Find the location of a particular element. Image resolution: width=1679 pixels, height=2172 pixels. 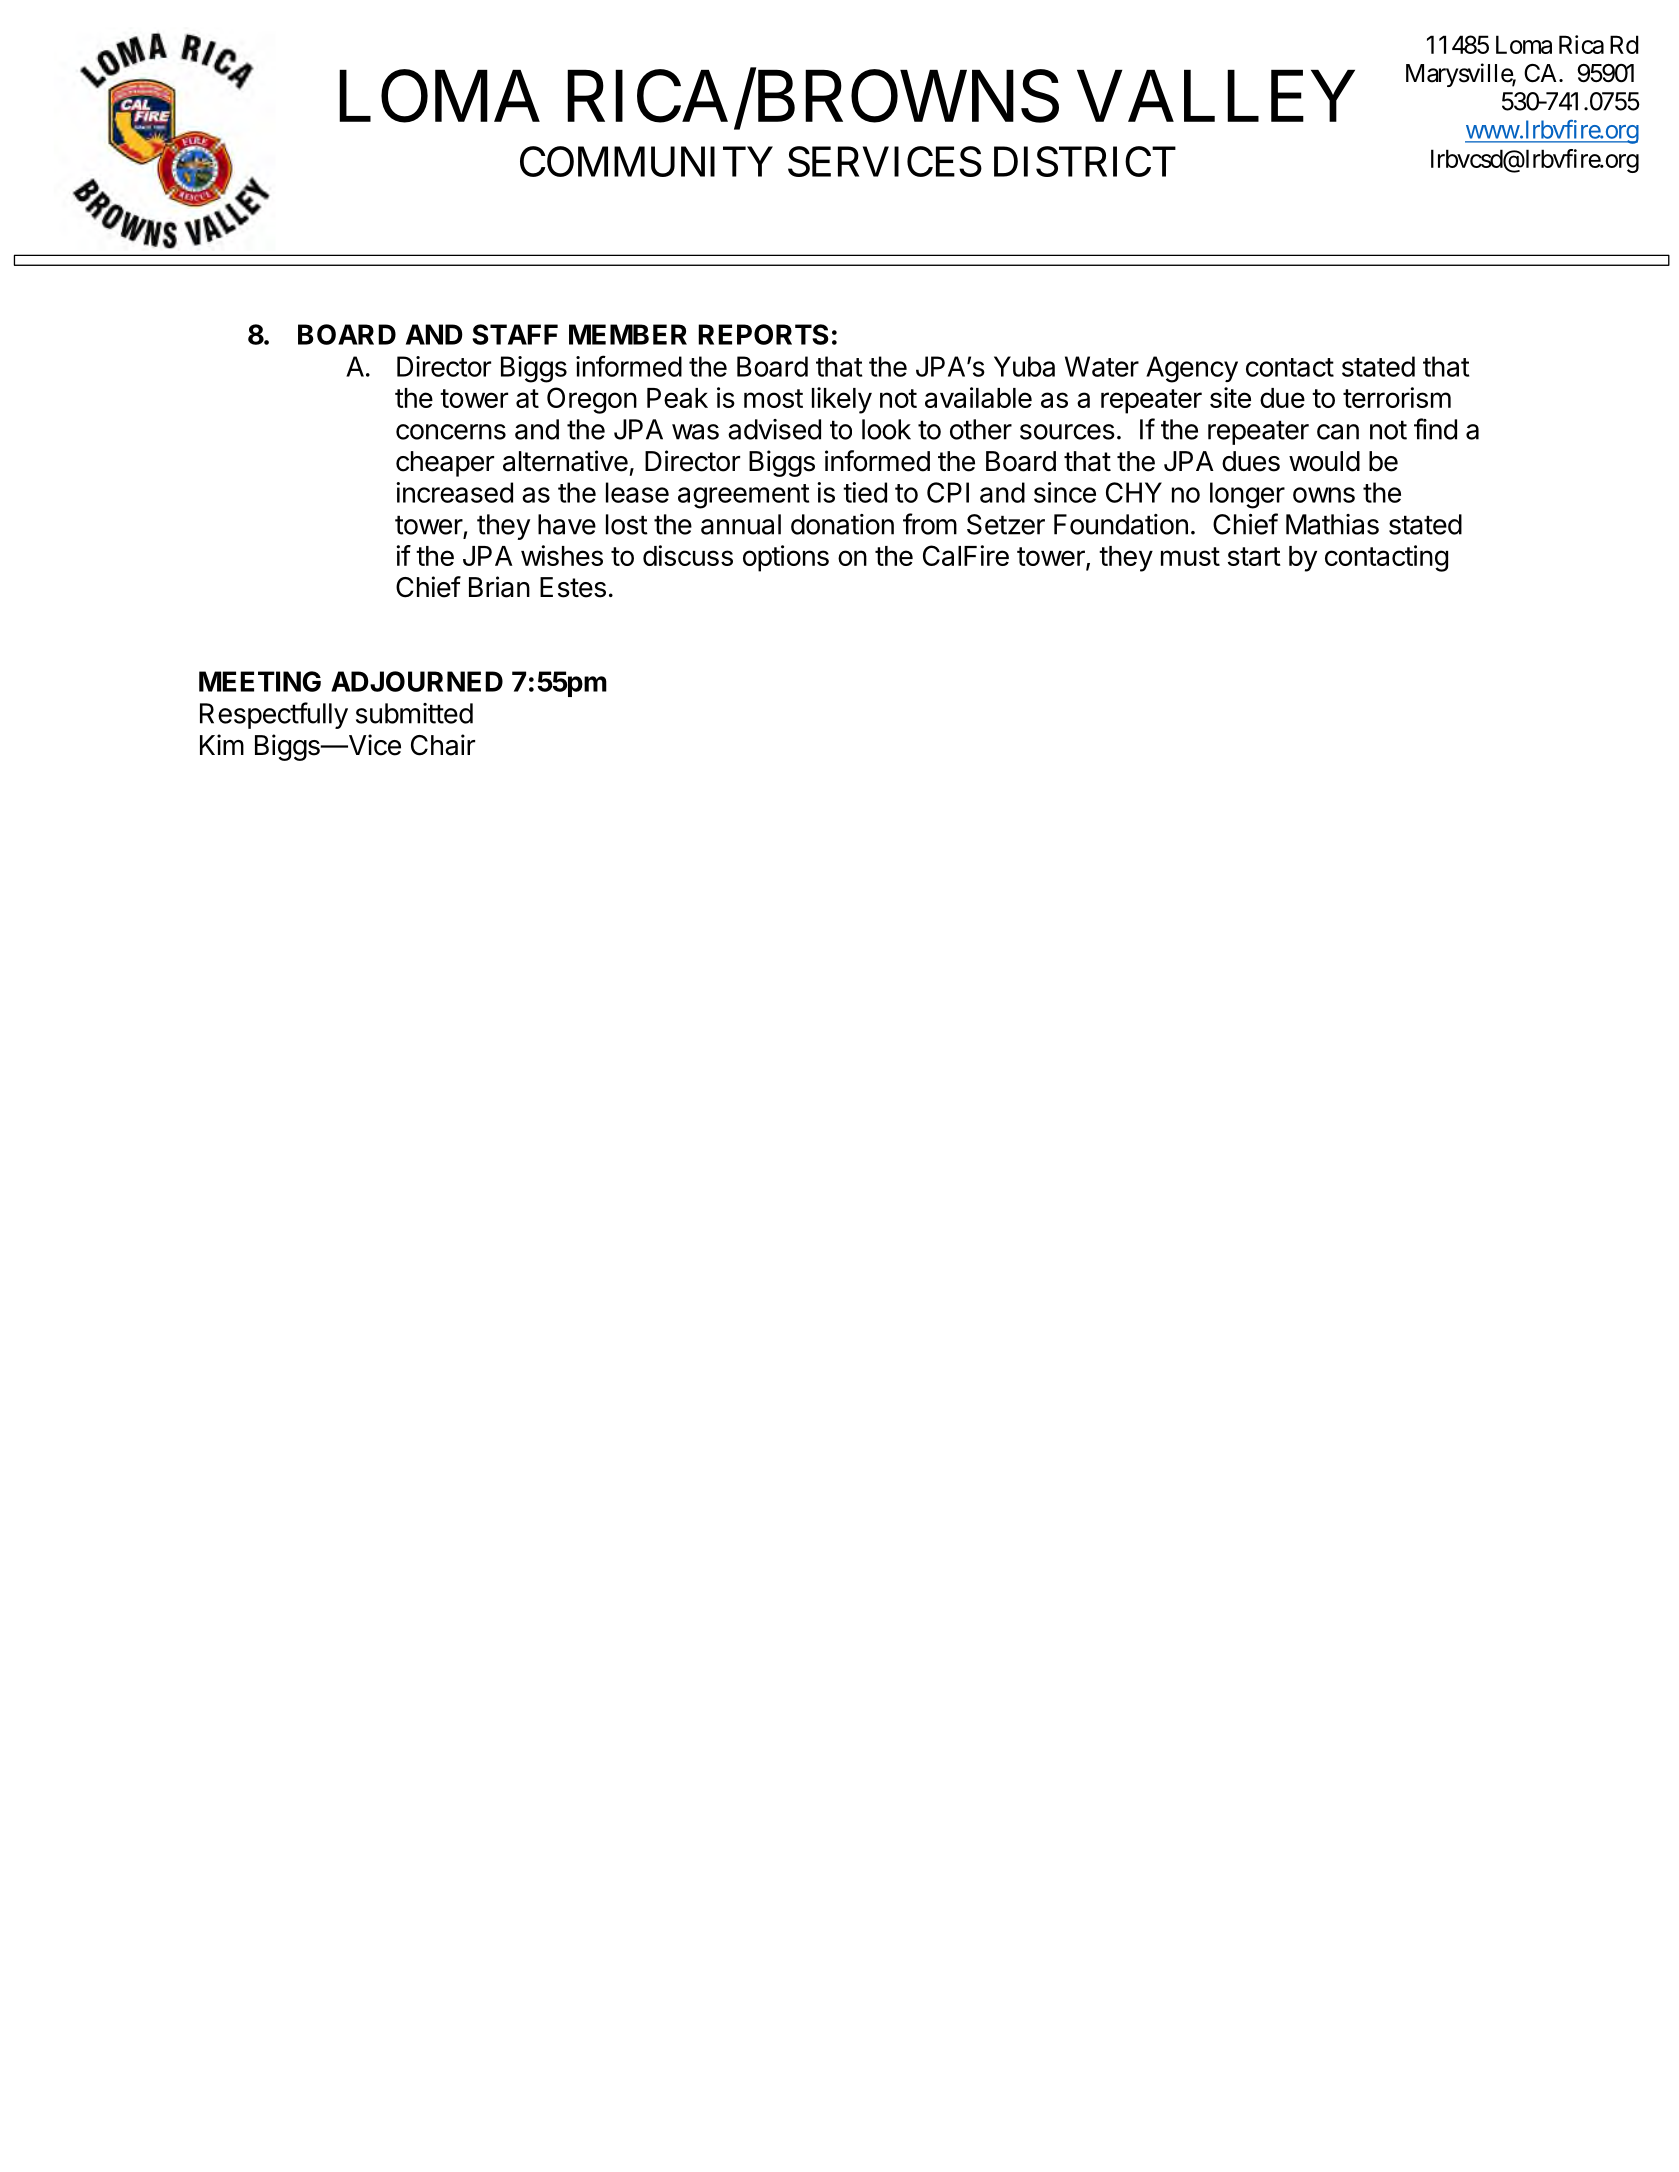

submitted is located at coordinates (414, 713).
